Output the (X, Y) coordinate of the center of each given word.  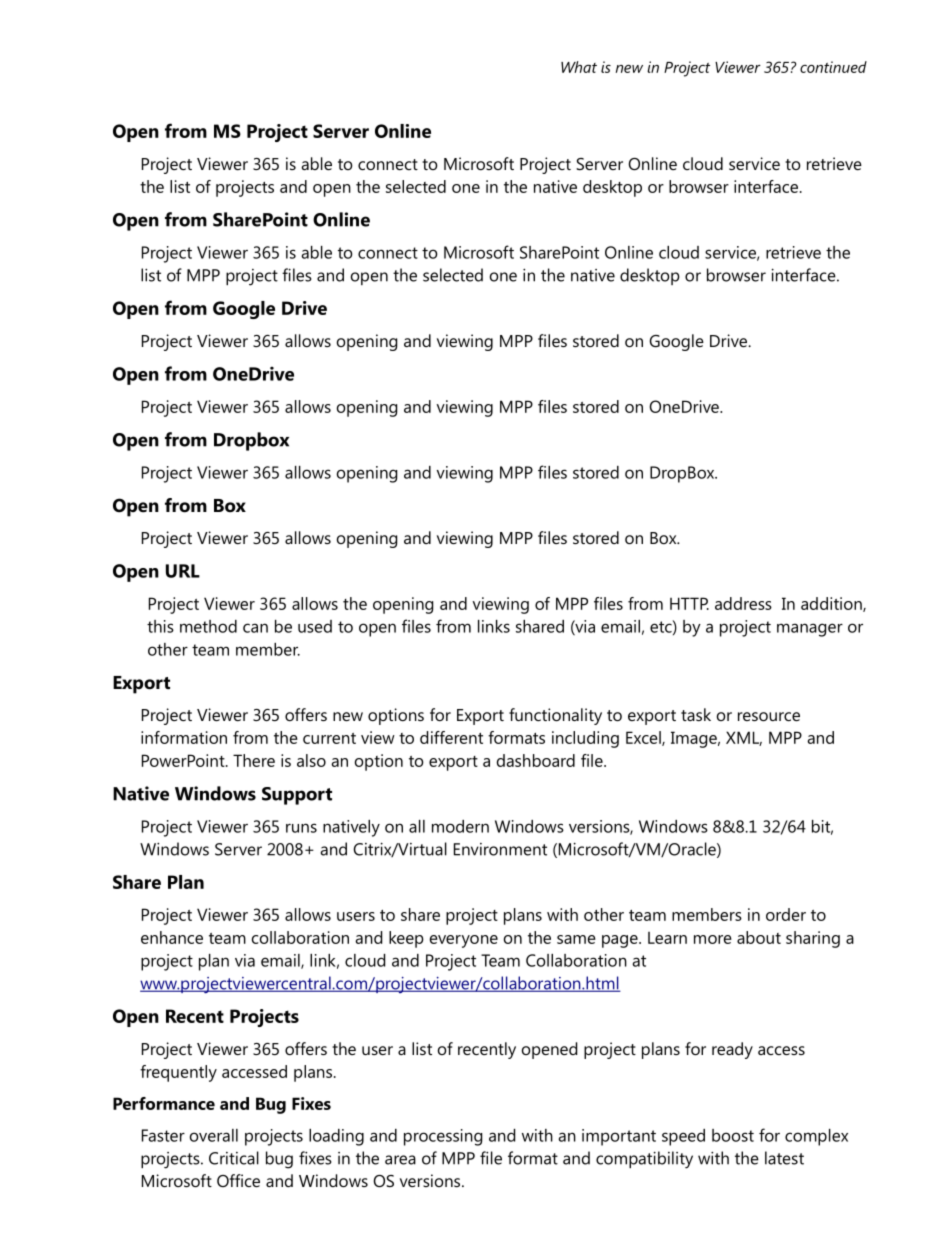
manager (810, 630)
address (743, 603)
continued (833, 67)
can (255, 628)
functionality (555, 716)
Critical (234, 1158)
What (579, 67)
